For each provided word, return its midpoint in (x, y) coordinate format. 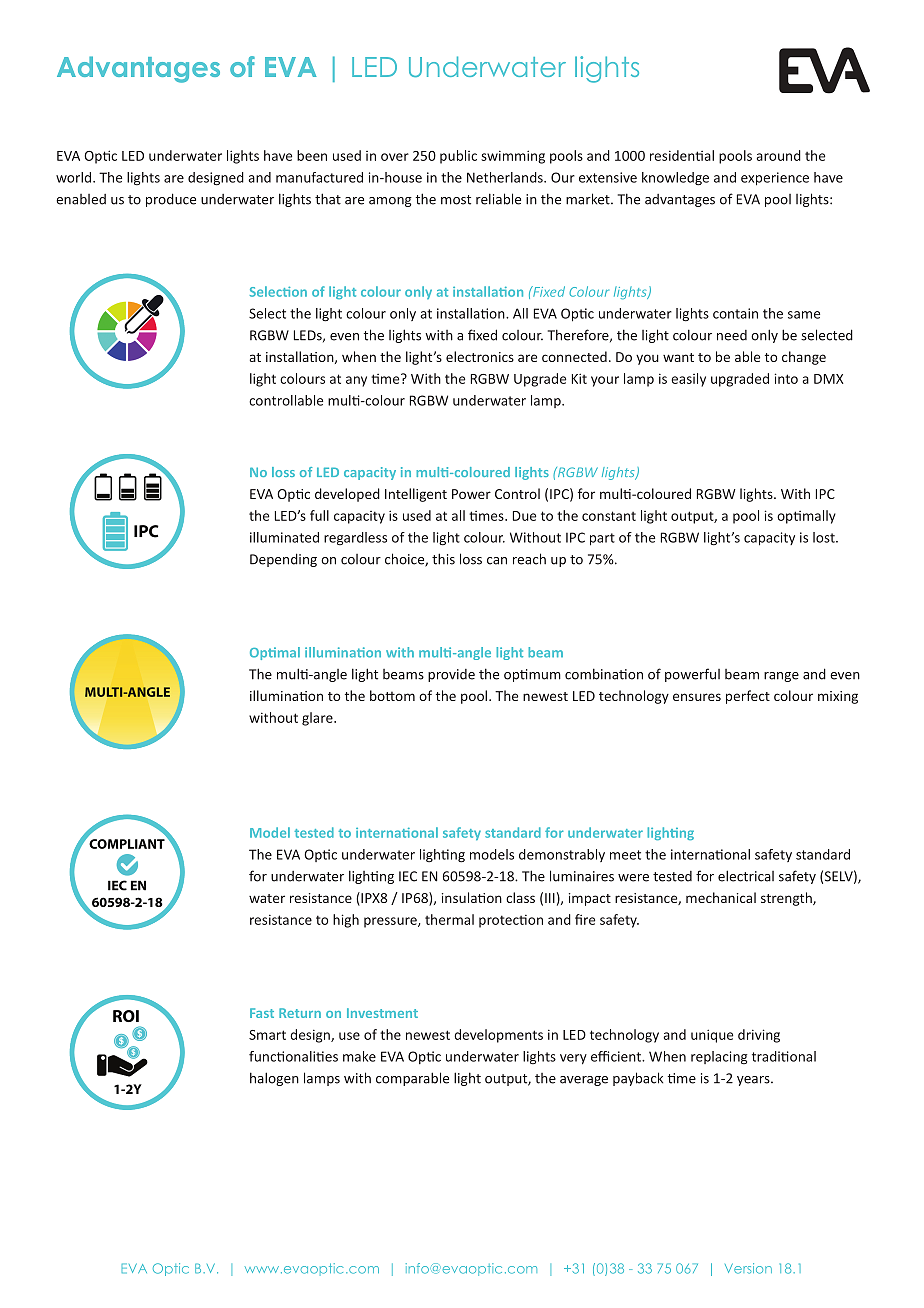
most (456, 200)
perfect (748, 697)
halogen (274, 1079)
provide (451, 675)
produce (171, 200)
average (584, 1081)
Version (748, 1268)
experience (775, 179)
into (786, 378)
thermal (449, 919)
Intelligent (416, 495)
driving (759, 1036)
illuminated (284, 537)
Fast (262, 1013)
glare (318, 719)
